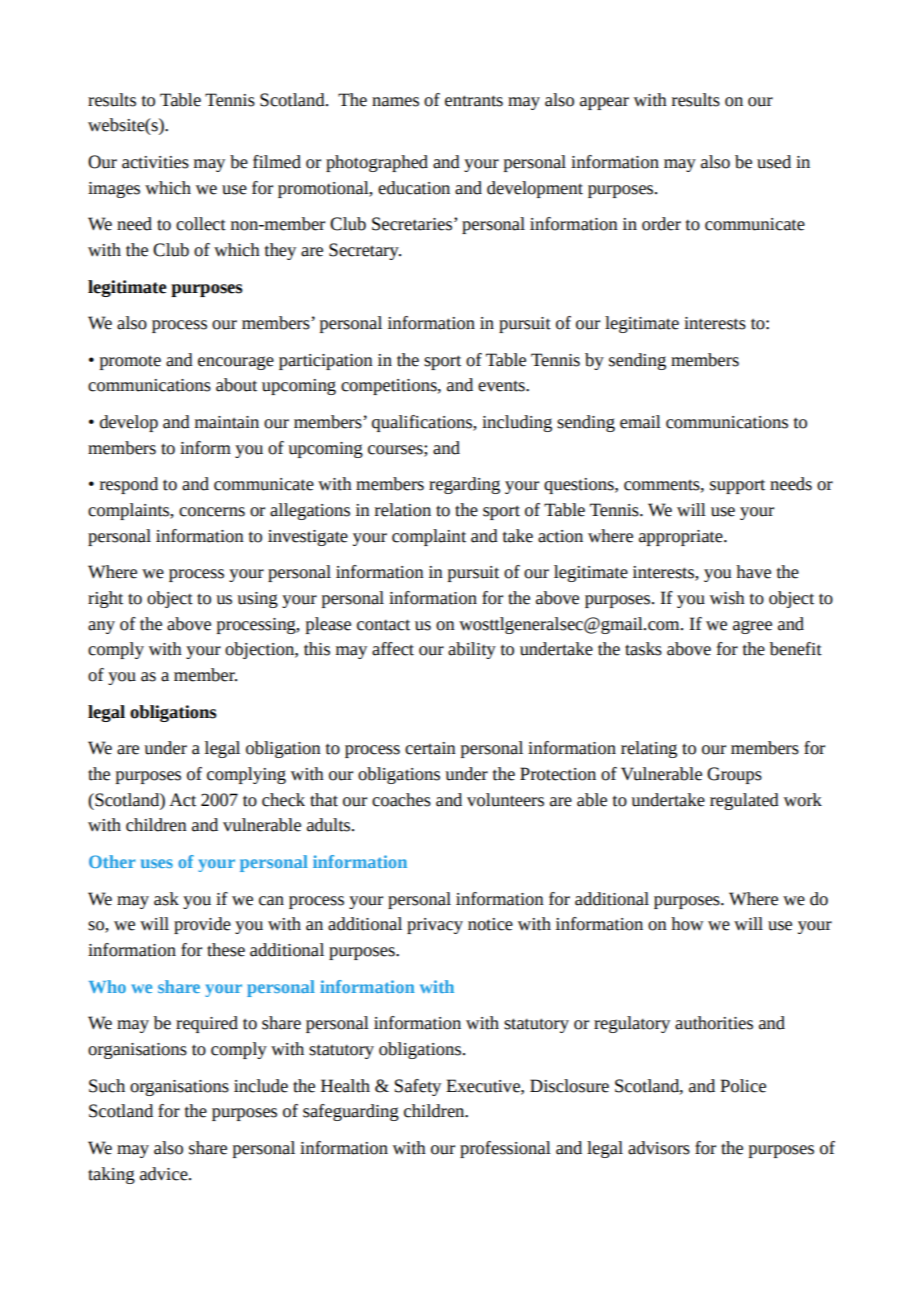 This image has width=924, height=1308. What do you see at coordinates (155, 162) in the image?
I see `activities` at bounding box center [155, 162].
